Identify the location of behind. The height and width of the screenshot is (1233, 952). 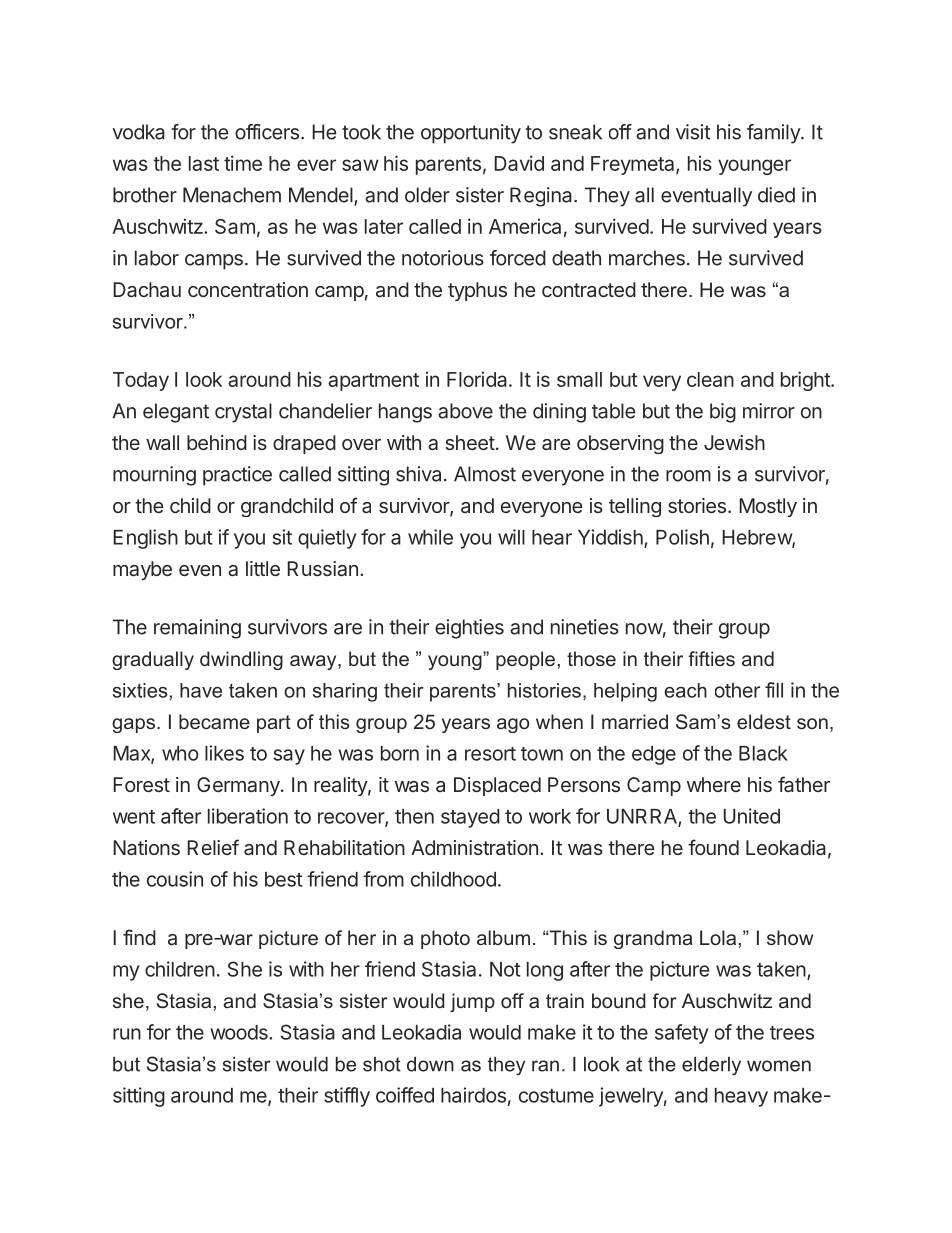
(217, 442).
